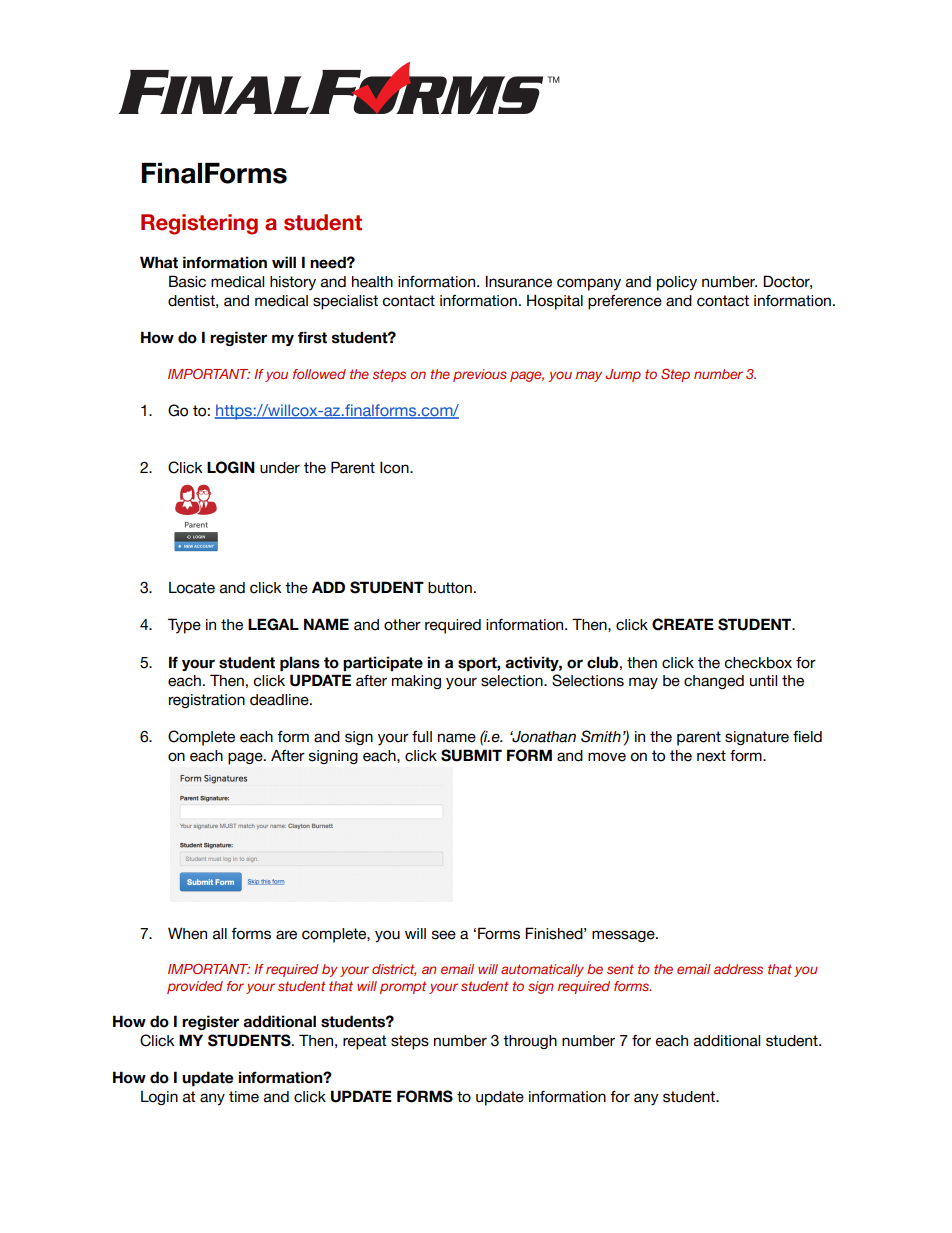 The height and width of the image is (1233, 952). I want to click on through, so click(530, 1042).
